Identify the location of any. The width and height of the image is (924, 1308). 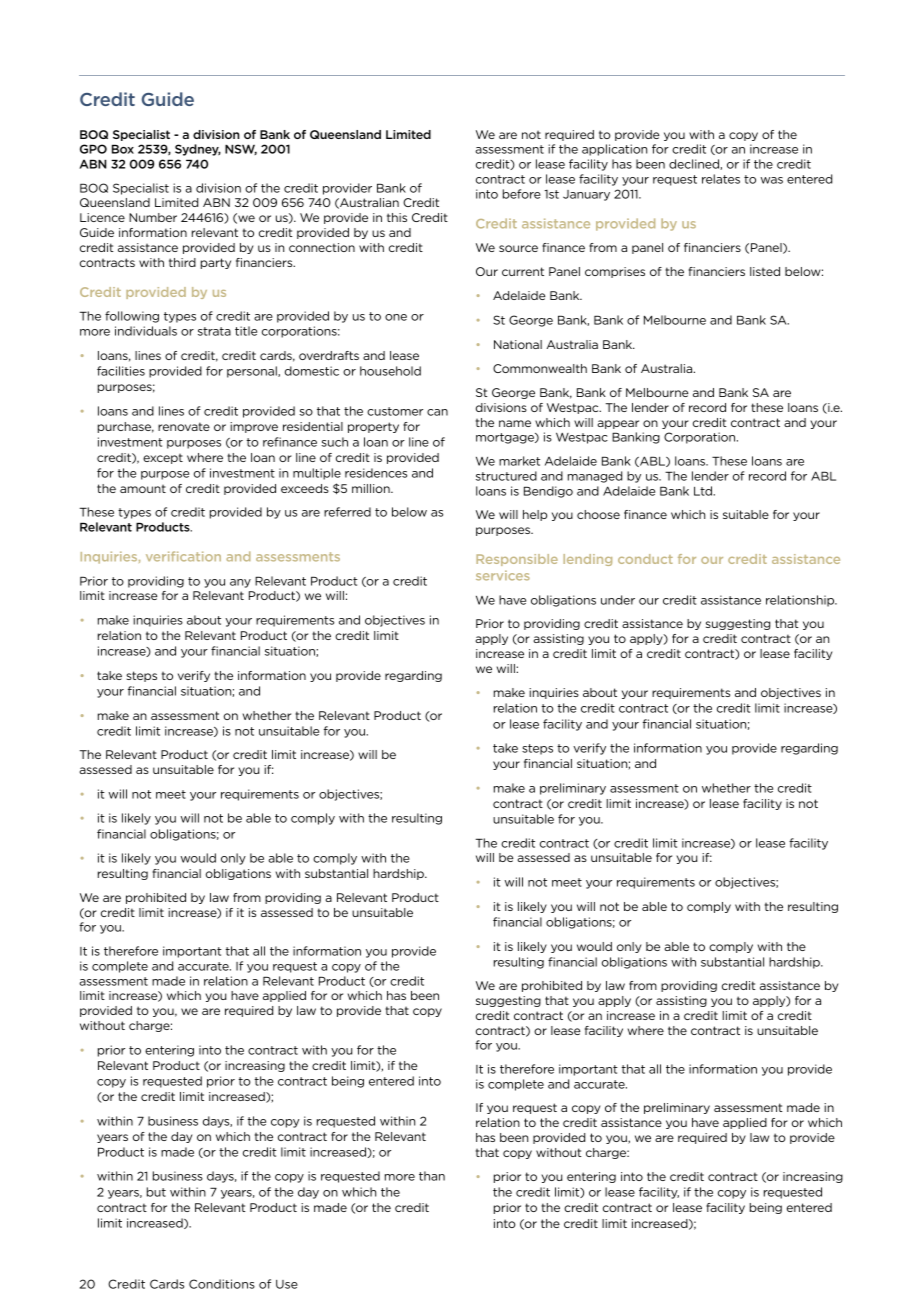
(240, 583).
